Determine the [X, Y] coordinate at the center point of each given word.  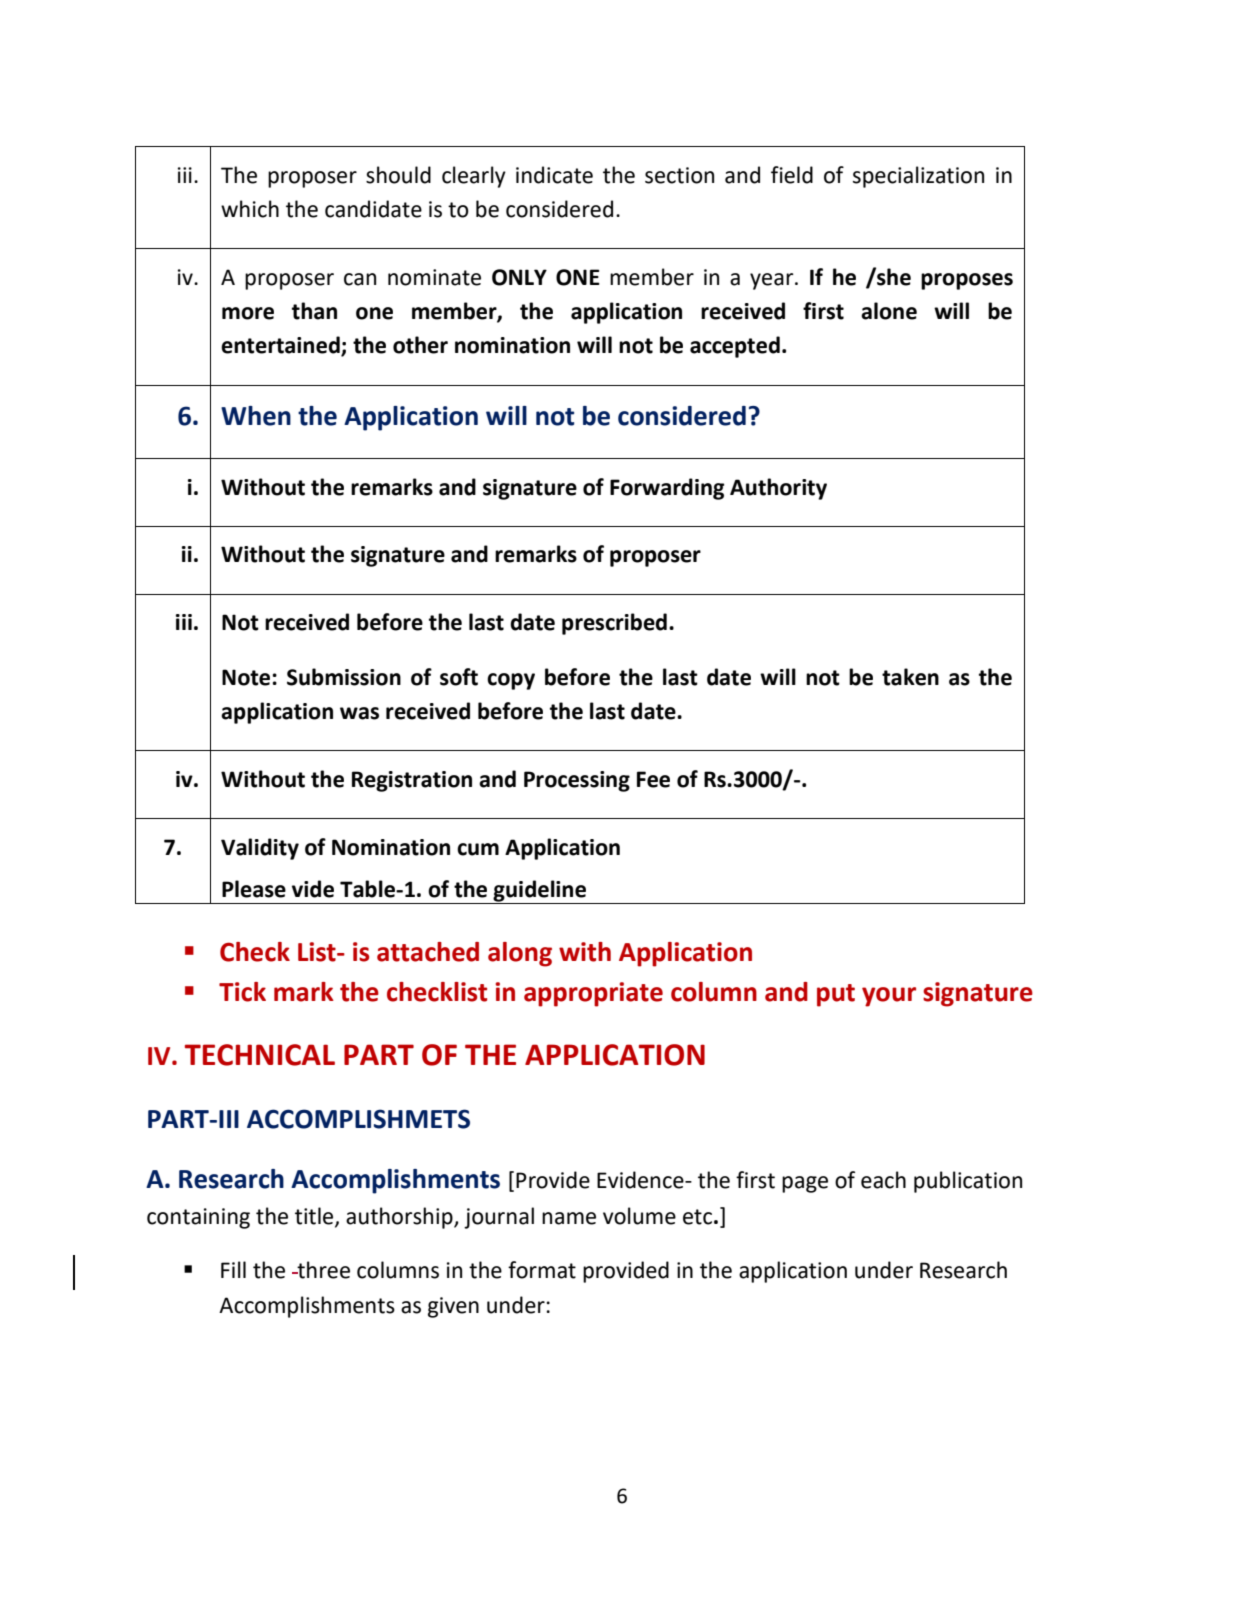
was [359, 713]
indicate [554, 175]
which [250, 209]
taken [910, 677]
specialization [918, 177]
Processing [577, 781]
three [322, 1270]
